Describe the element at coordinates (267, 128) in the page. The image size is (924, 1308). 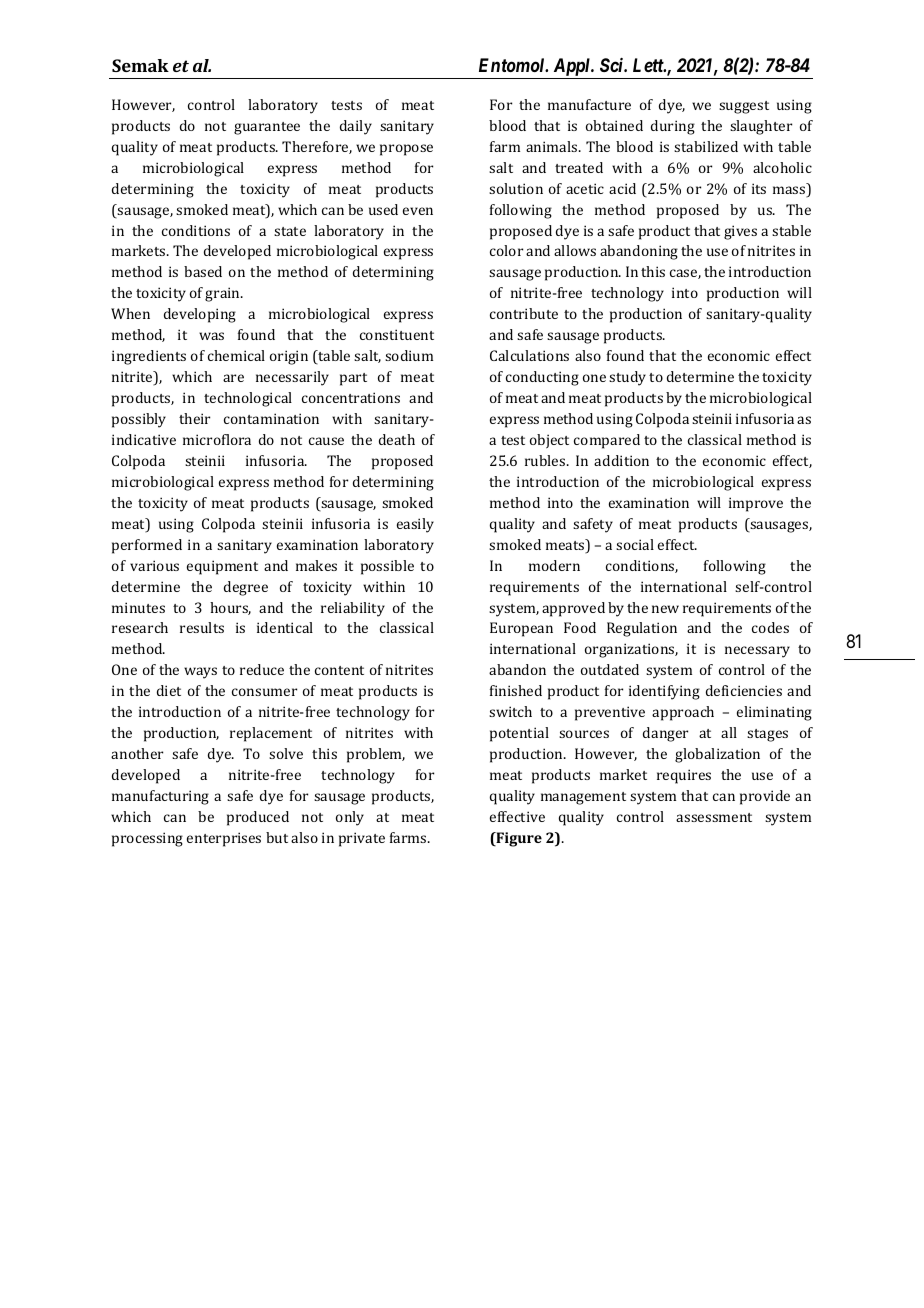
I see `guarantee` at that location.
